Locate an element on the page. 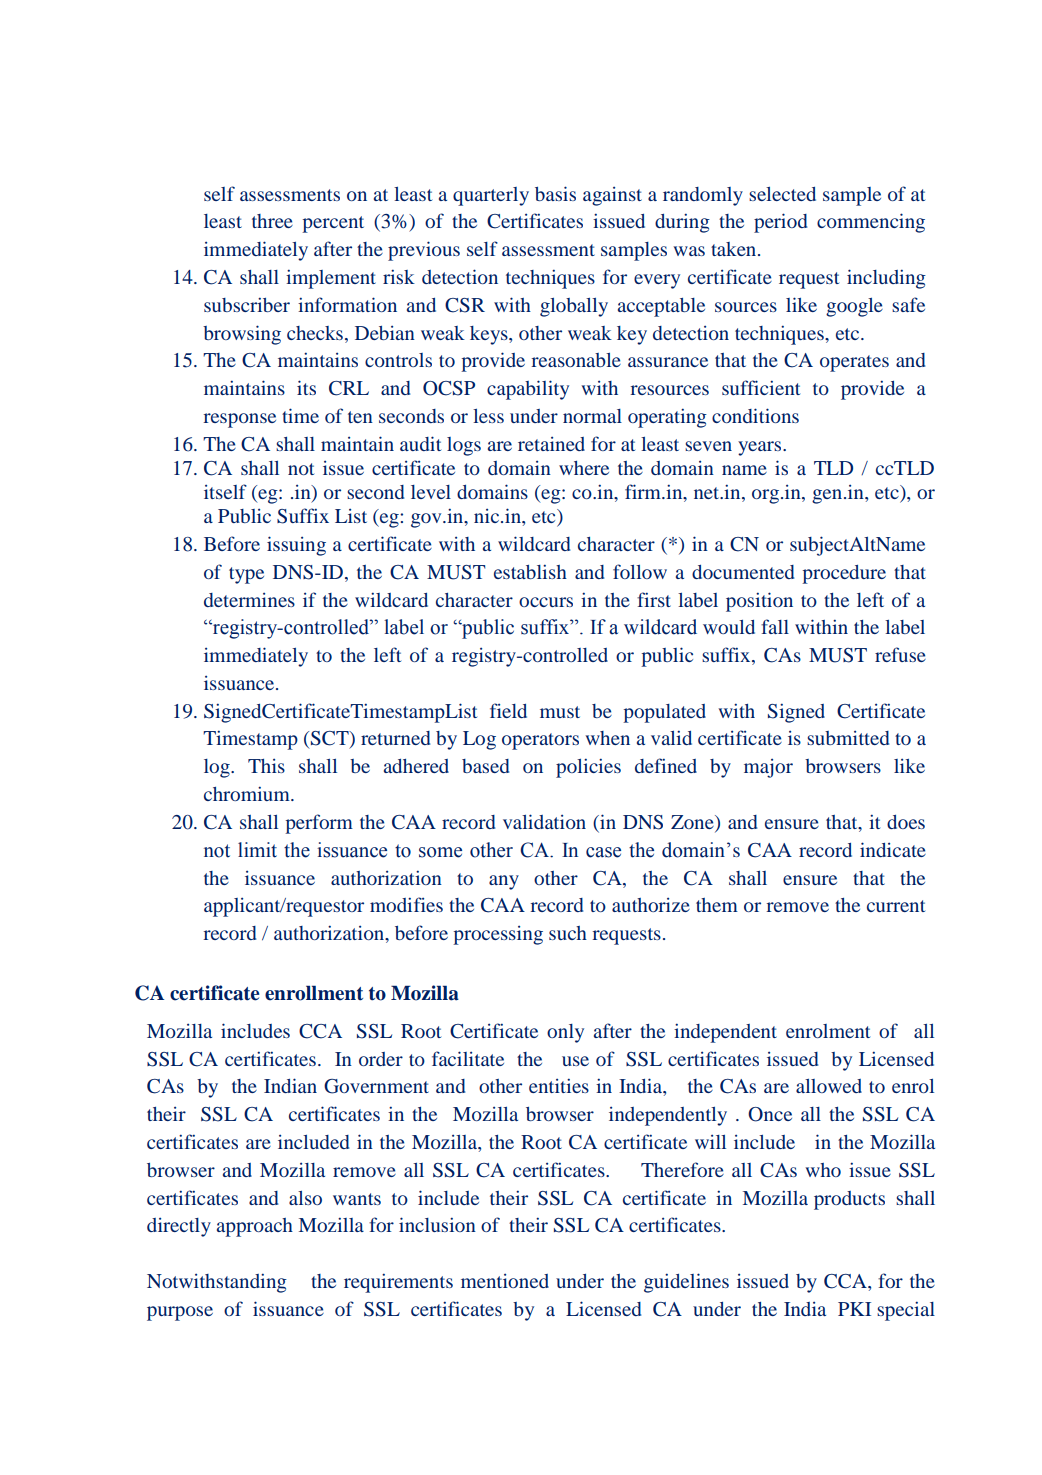  occurs is located at coordinates (546, 602).
